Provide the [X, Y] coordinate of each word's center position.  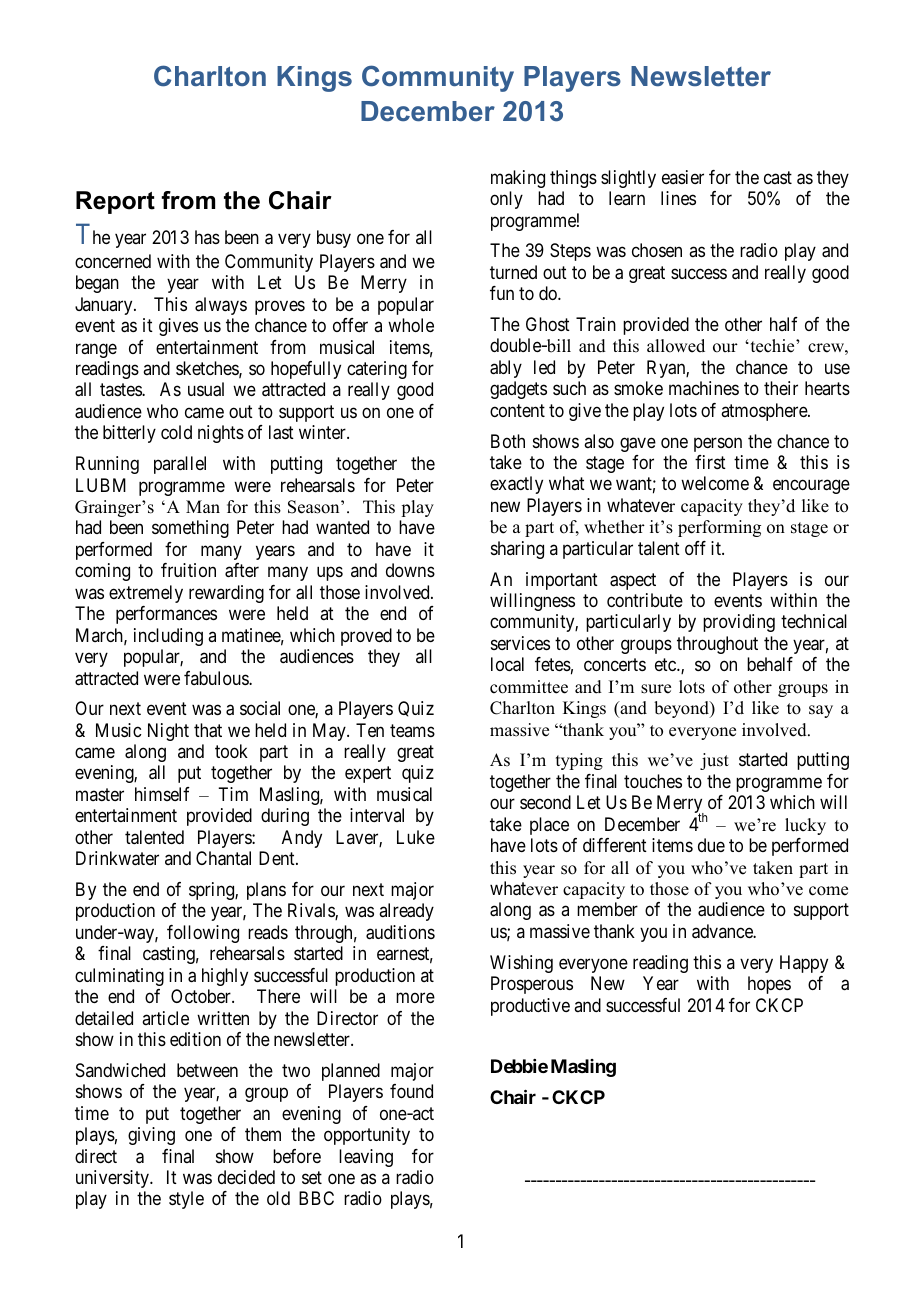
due [711, 845]
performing [719, 528]
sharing [517, 550]
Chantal [223, 858]
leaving [366, 1158]
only [506, 200]
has [207, 237]
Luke [416, 837]
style [186, 1200]
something [190, 529]
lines [678, 198]
